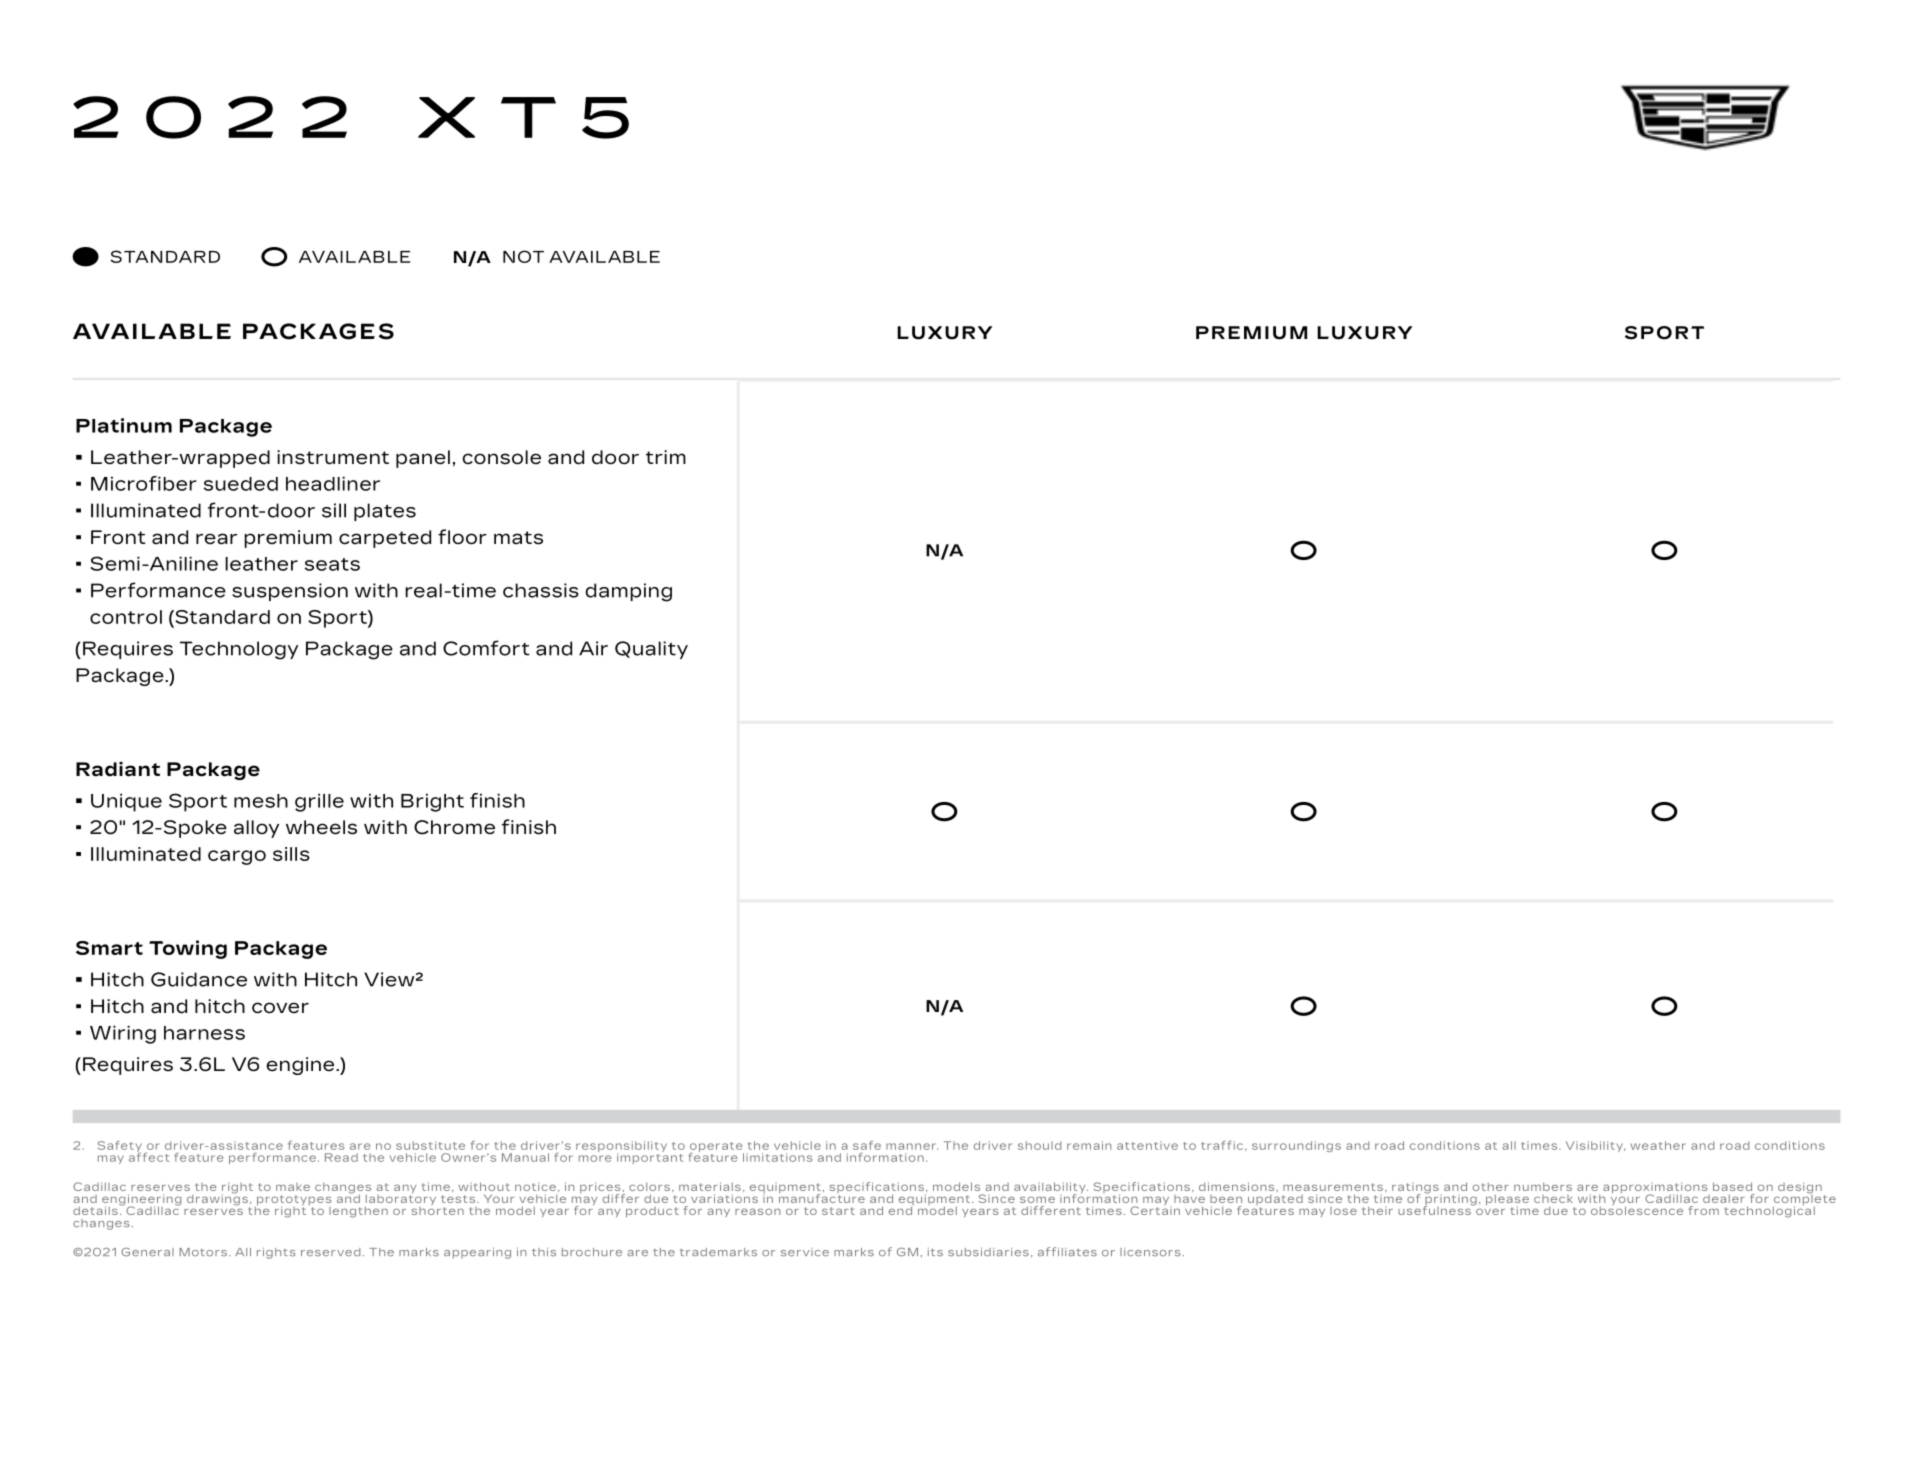 The image size is (1918, 1482). What do you see at coordinates (239, 650) in the screenshot?
I see `Technology` at bounding box center [239, 650].
